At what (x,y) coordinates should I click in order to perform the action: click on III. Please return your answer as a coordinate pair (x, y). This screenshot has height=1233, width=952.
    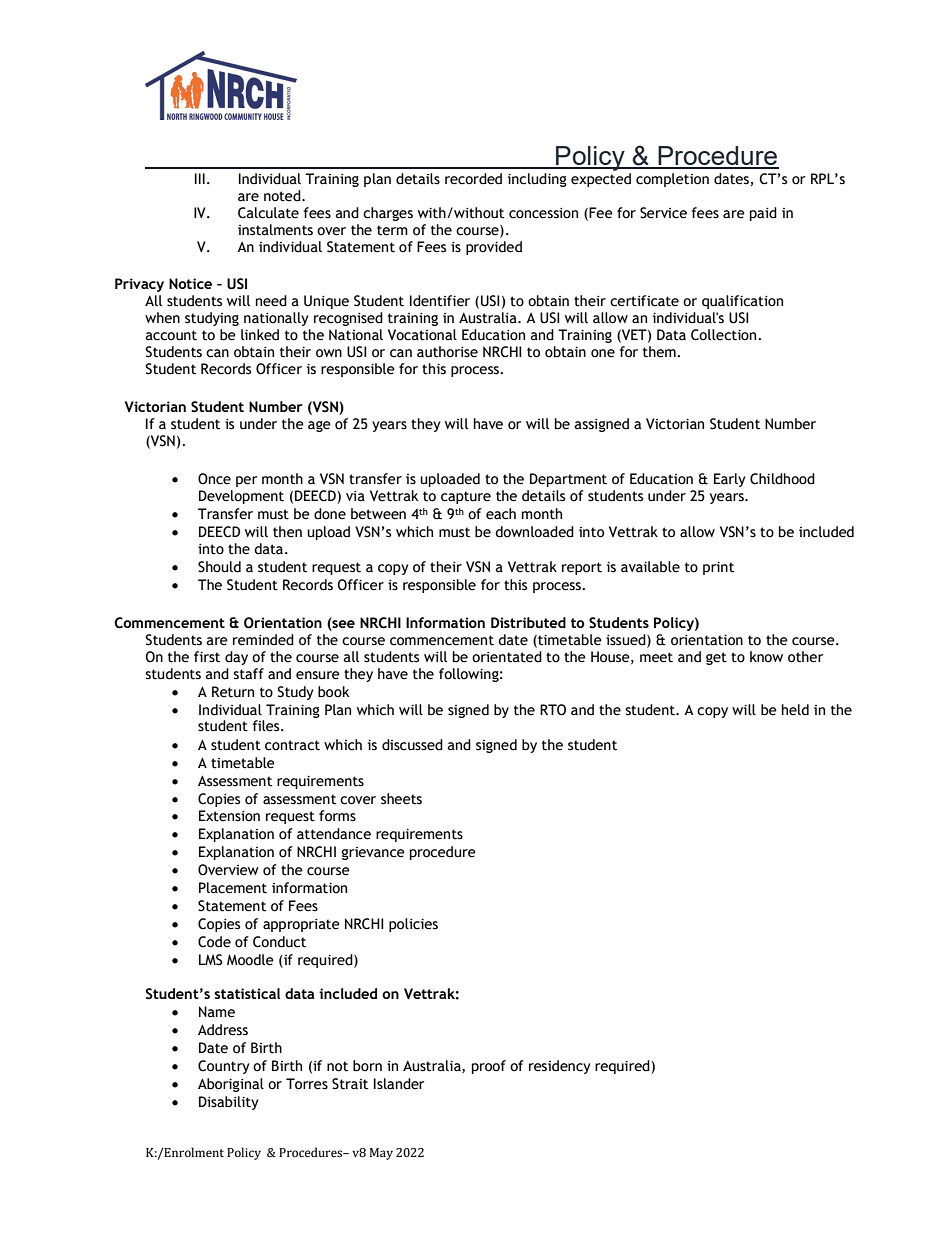
    Looking at the image, I should click on (200, 178).
